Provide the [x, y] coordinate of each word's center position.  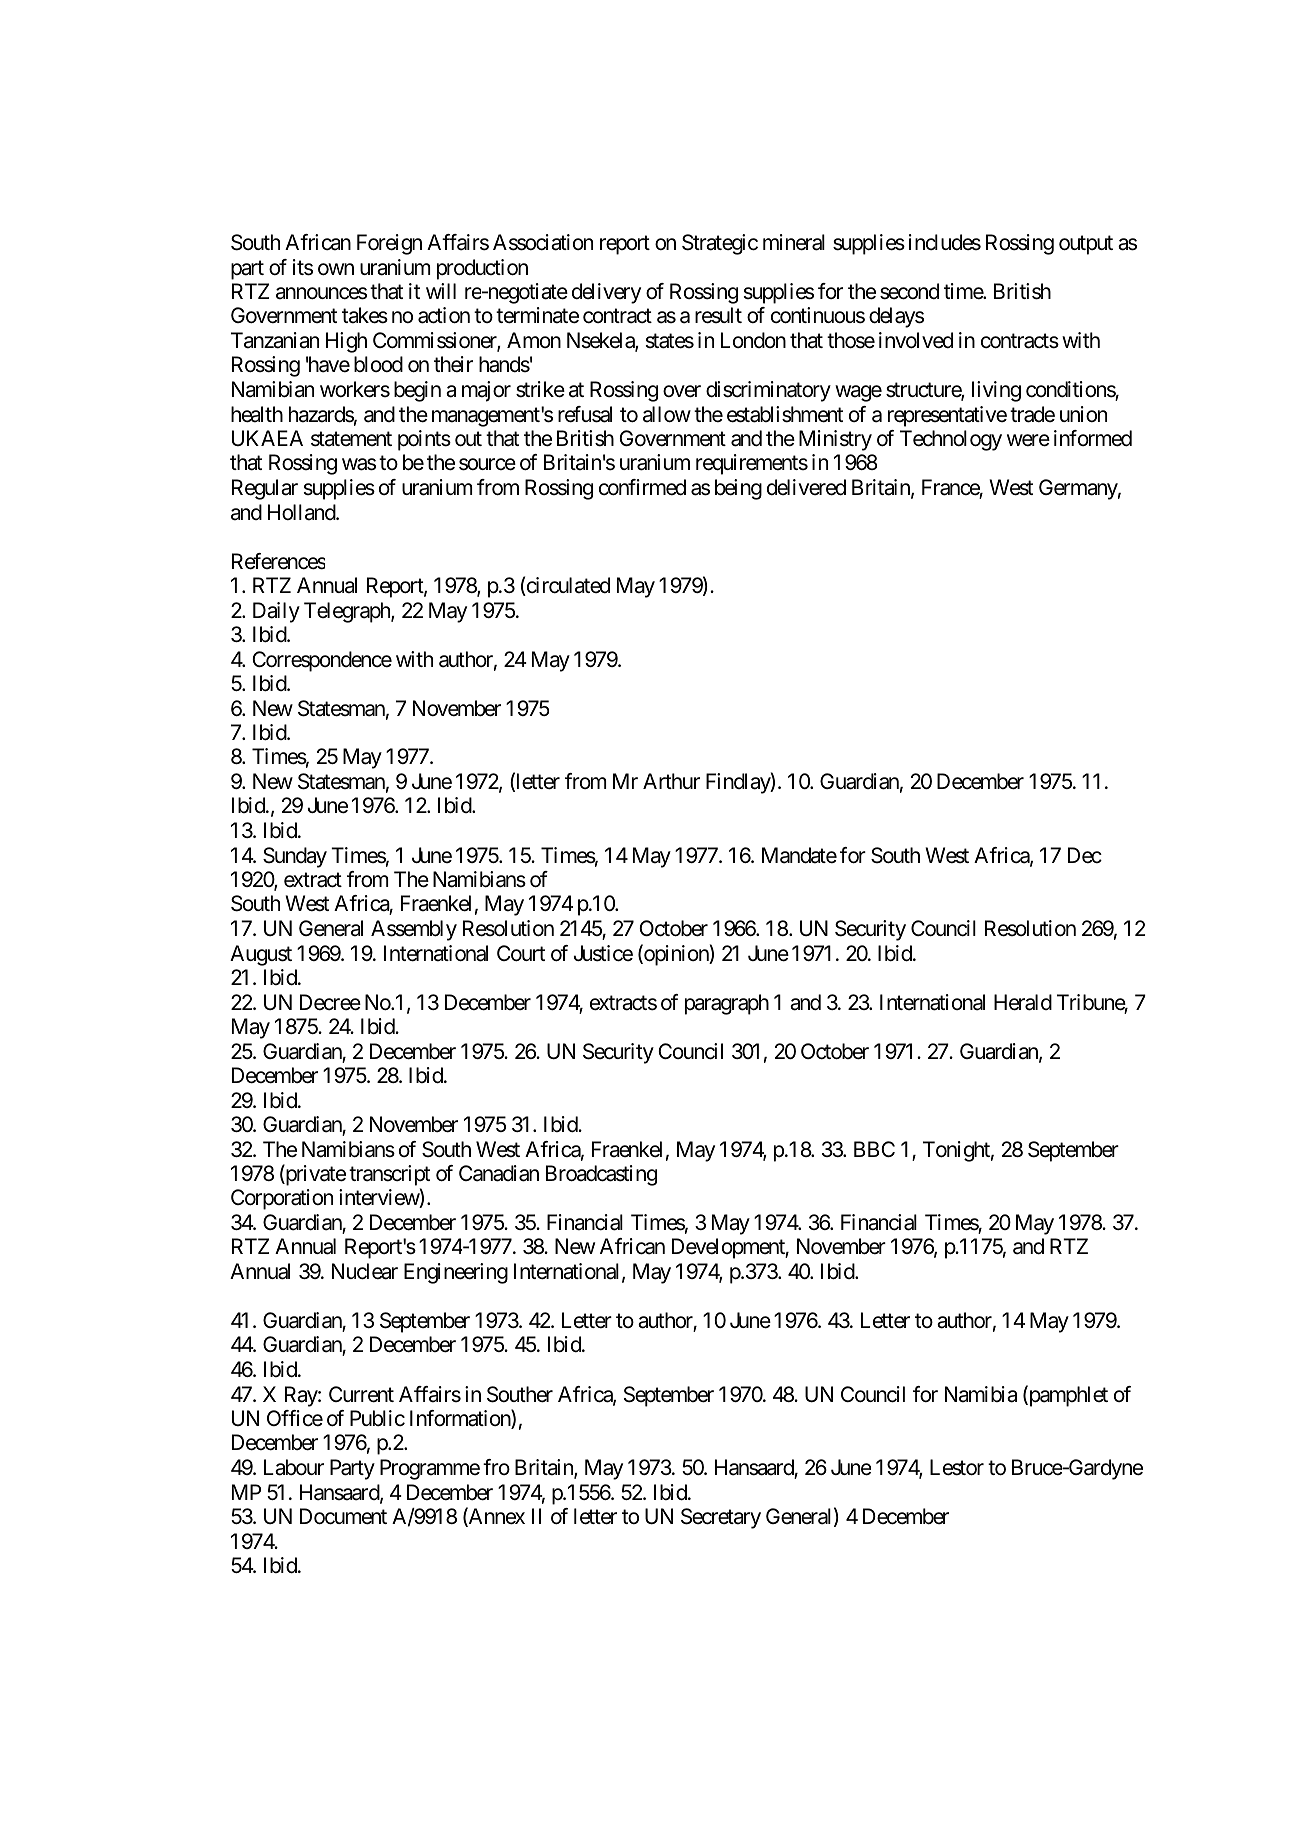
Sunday [295, 857]
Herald [1023, 1002]
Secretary [721, 1518]
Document [343, 1516]
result [718, 315]
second [909, 291]
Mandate [799, 855]
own [336, 269]
